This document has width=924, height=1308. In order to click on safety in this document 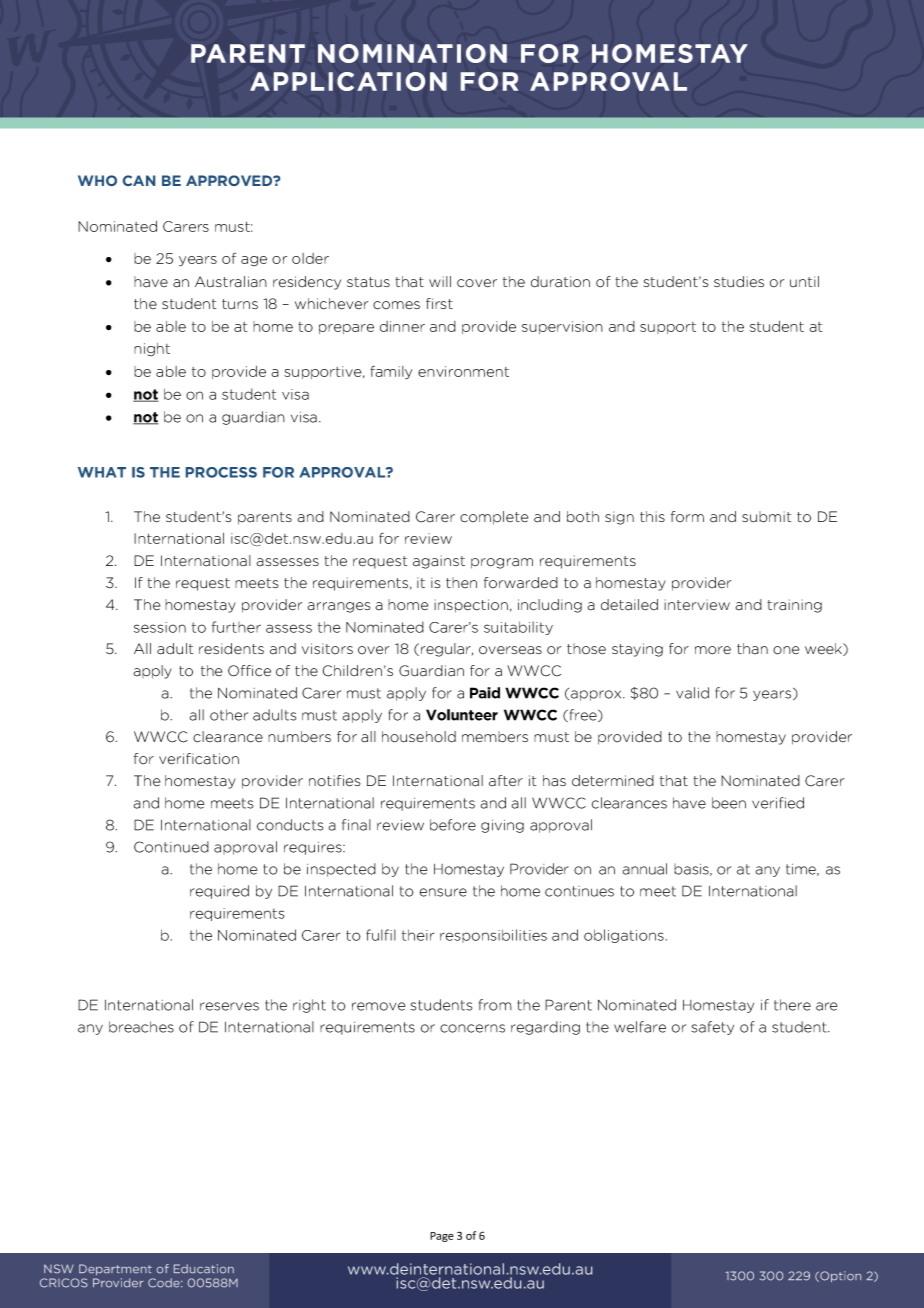, I will do `click(712, 1028)`.
